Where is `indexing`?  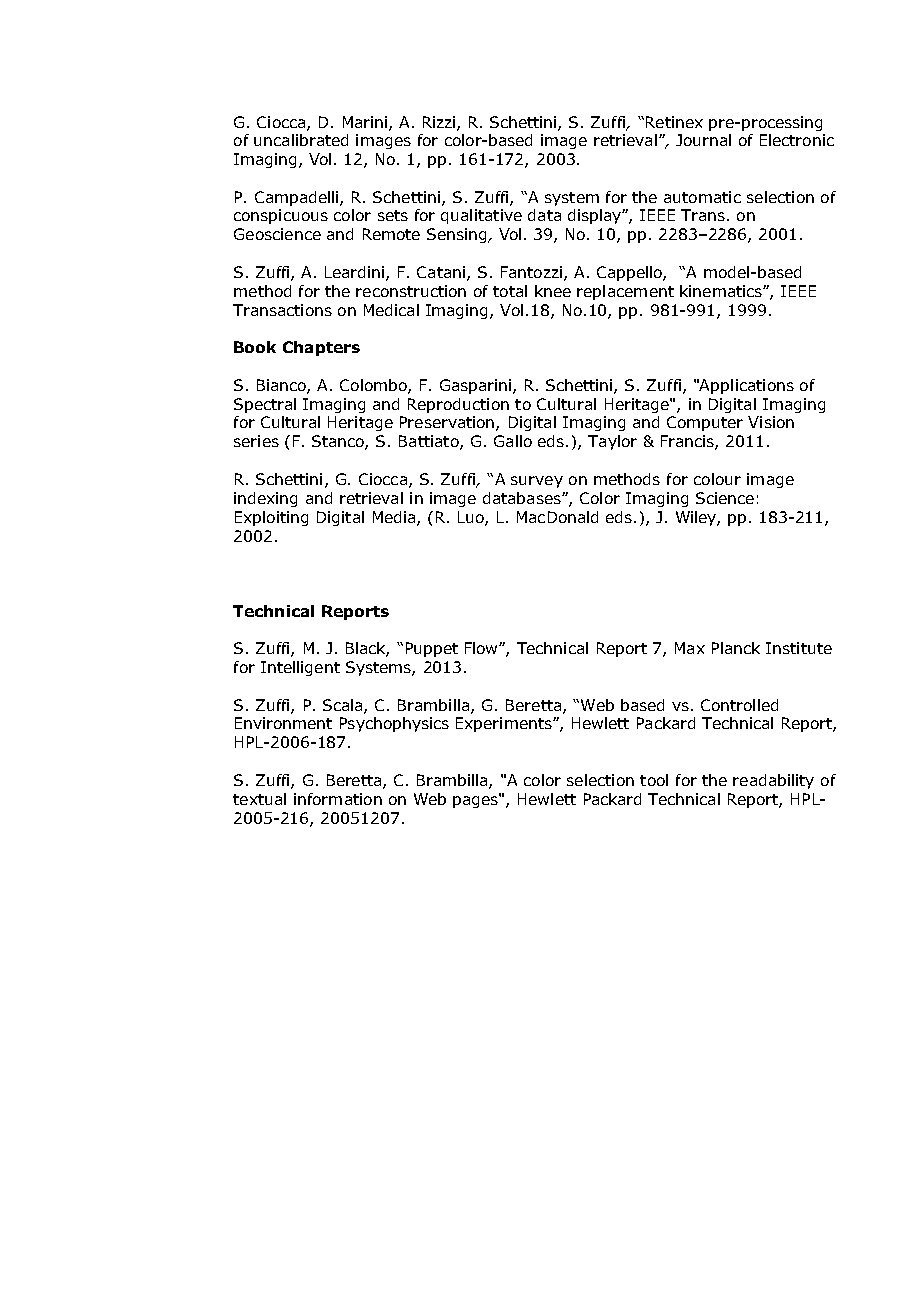
indexing is located at coordinates (265, 499).
